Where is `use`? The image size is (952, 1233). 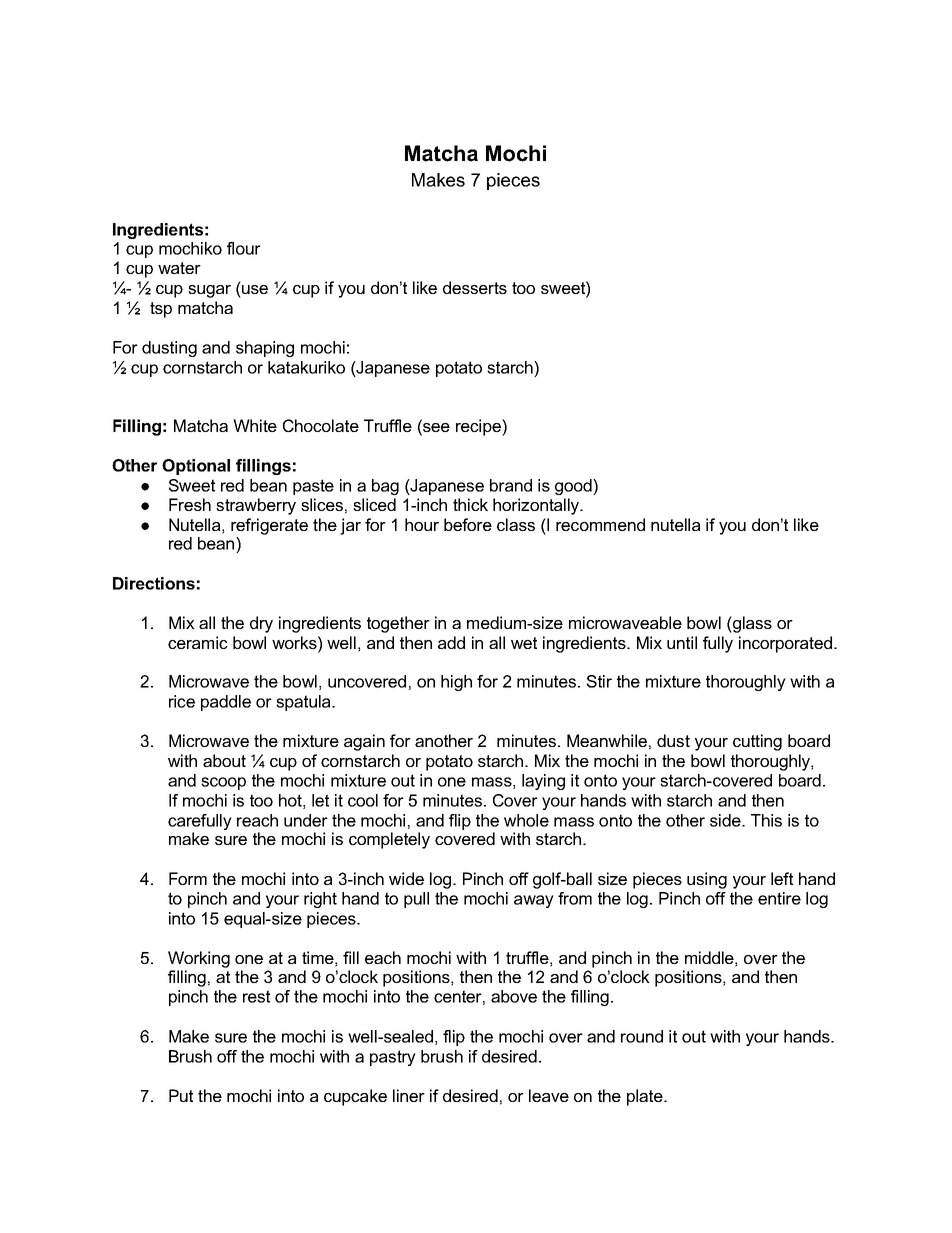 use is located at coordinates (255, 289).
